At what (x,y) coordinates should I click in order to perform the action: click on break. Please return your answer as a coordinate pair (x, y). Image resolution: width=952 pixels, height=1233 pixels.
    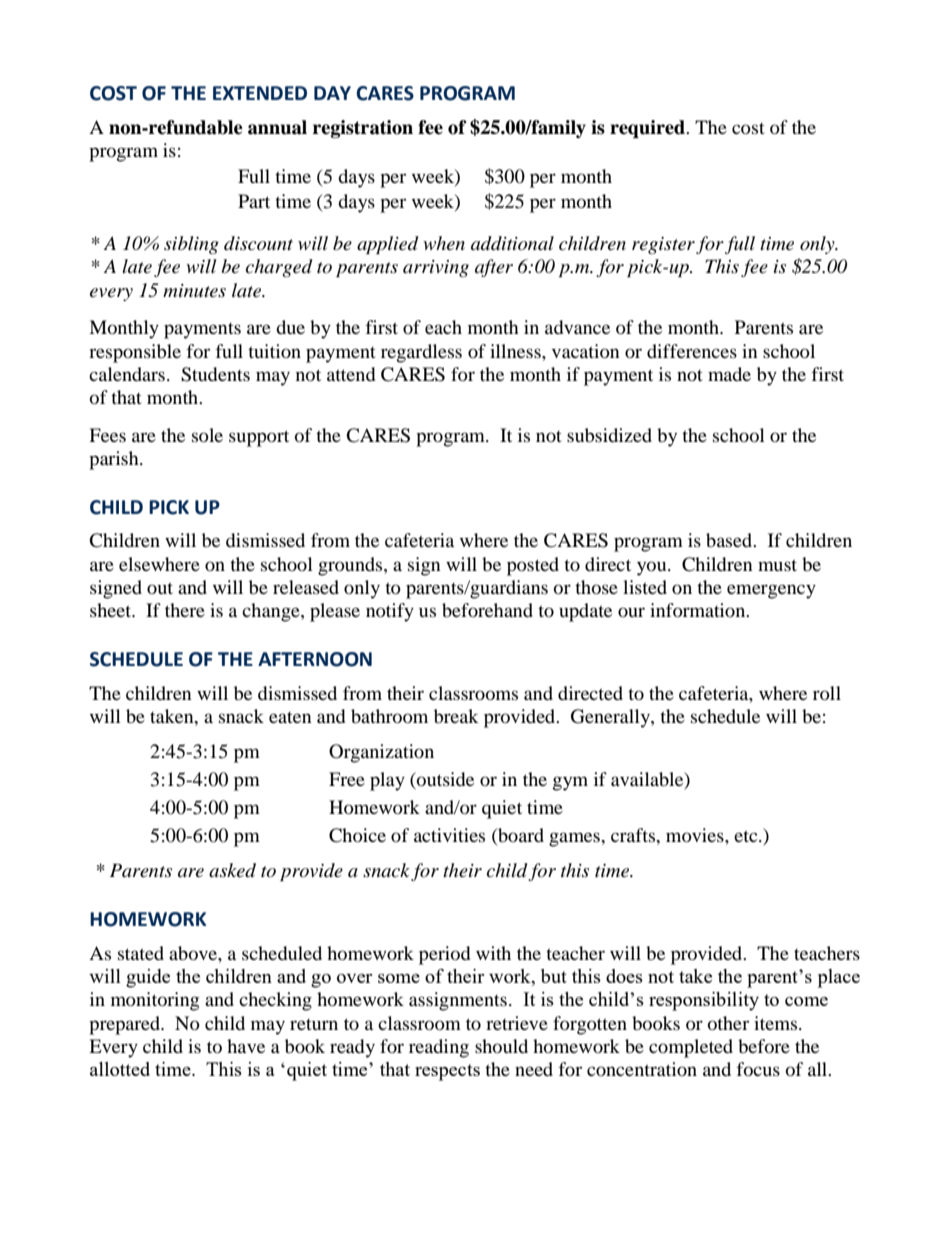
    Looking at the image, I should click on (456, 716).
